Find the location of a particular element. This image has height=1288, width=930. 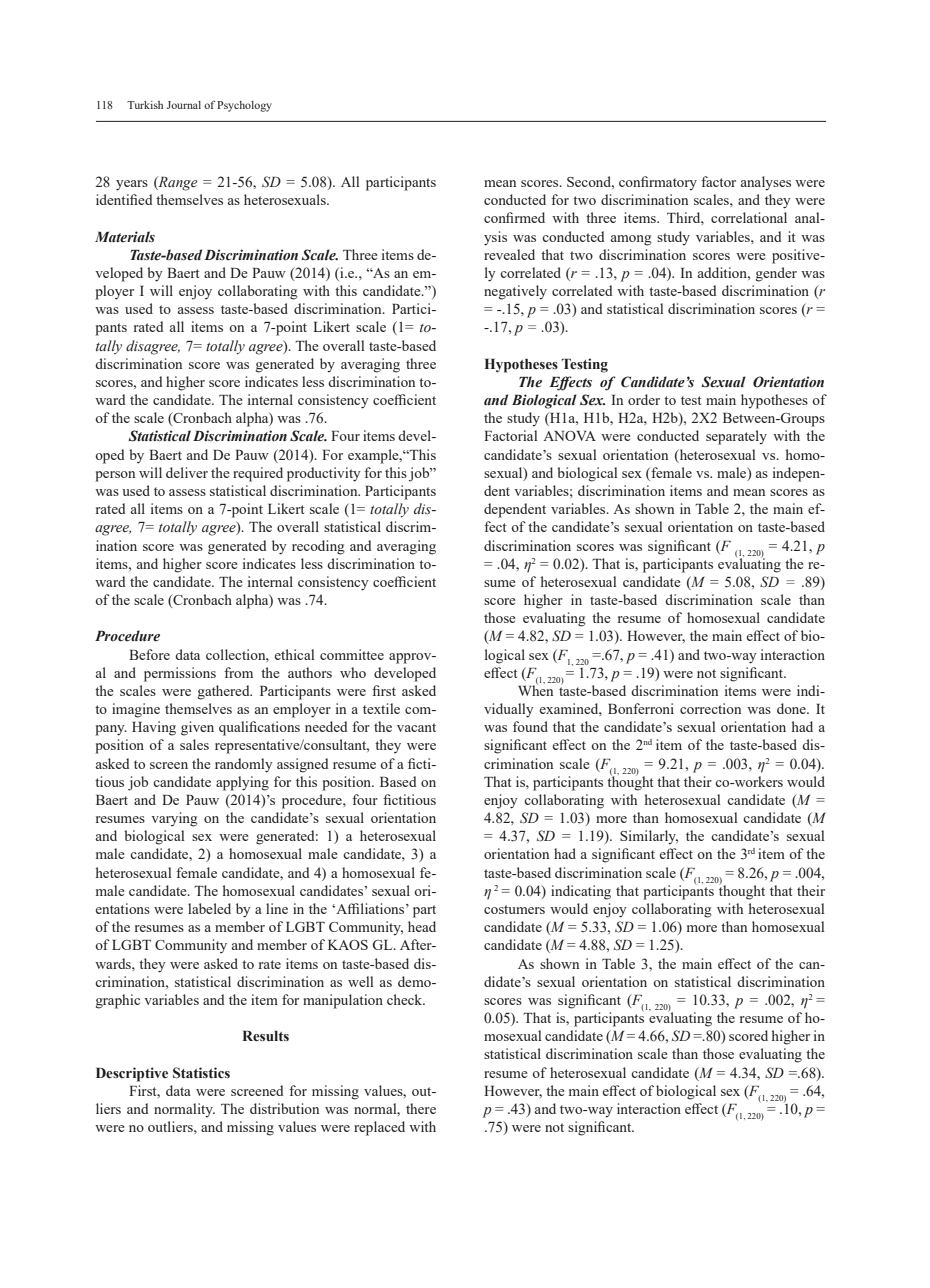

replaced is located at coordinates (379, 1128).
